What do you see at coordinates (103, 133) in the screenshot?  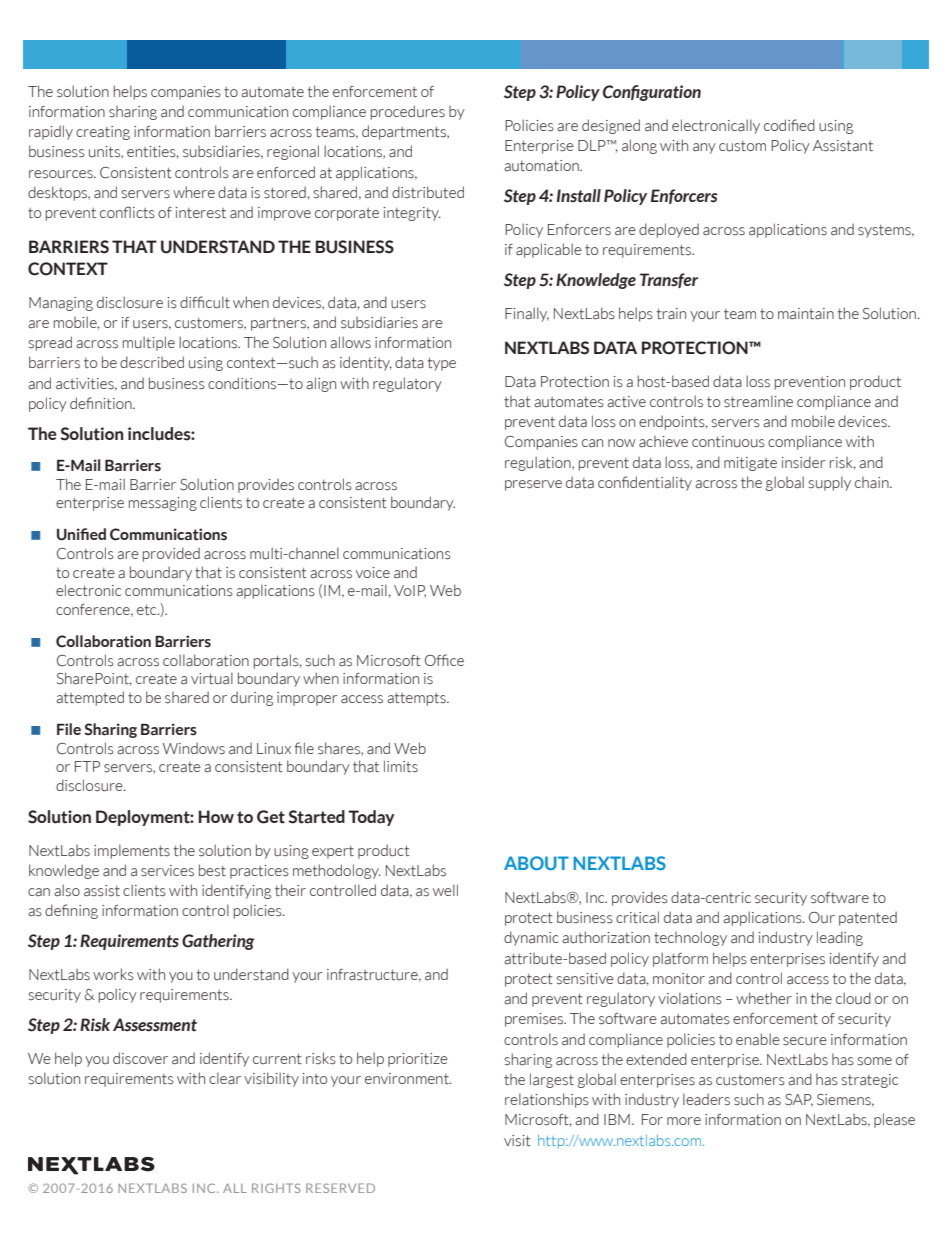 I see `creating` at bounding box center [103, 133].
